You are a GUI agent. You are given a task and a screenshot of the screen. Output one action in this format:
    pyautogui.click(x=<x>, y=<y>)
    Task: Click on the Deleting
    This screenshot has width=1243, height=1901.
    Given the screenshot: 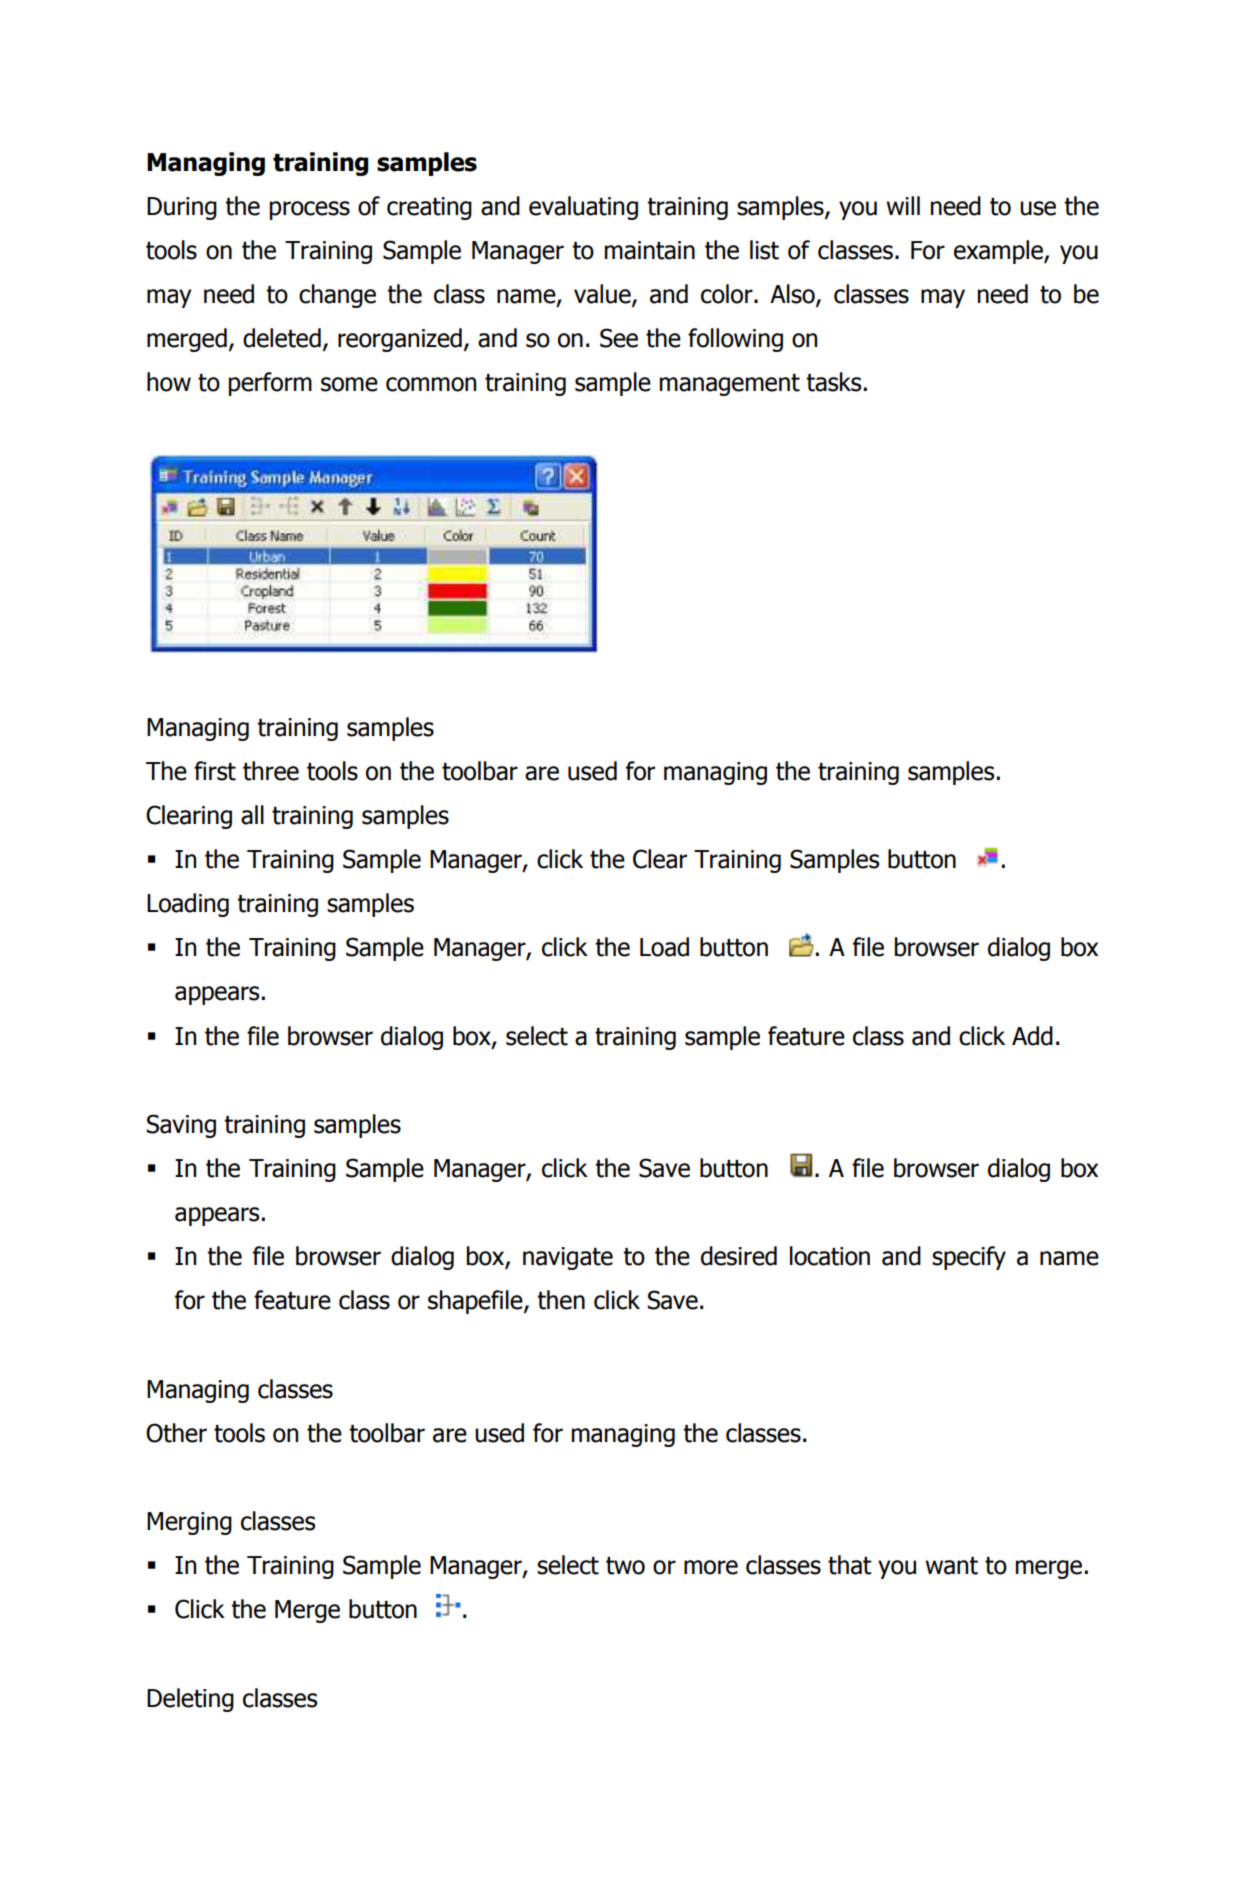 What is the action you would take?
    pyautogui.click(x=190, y=1700)
